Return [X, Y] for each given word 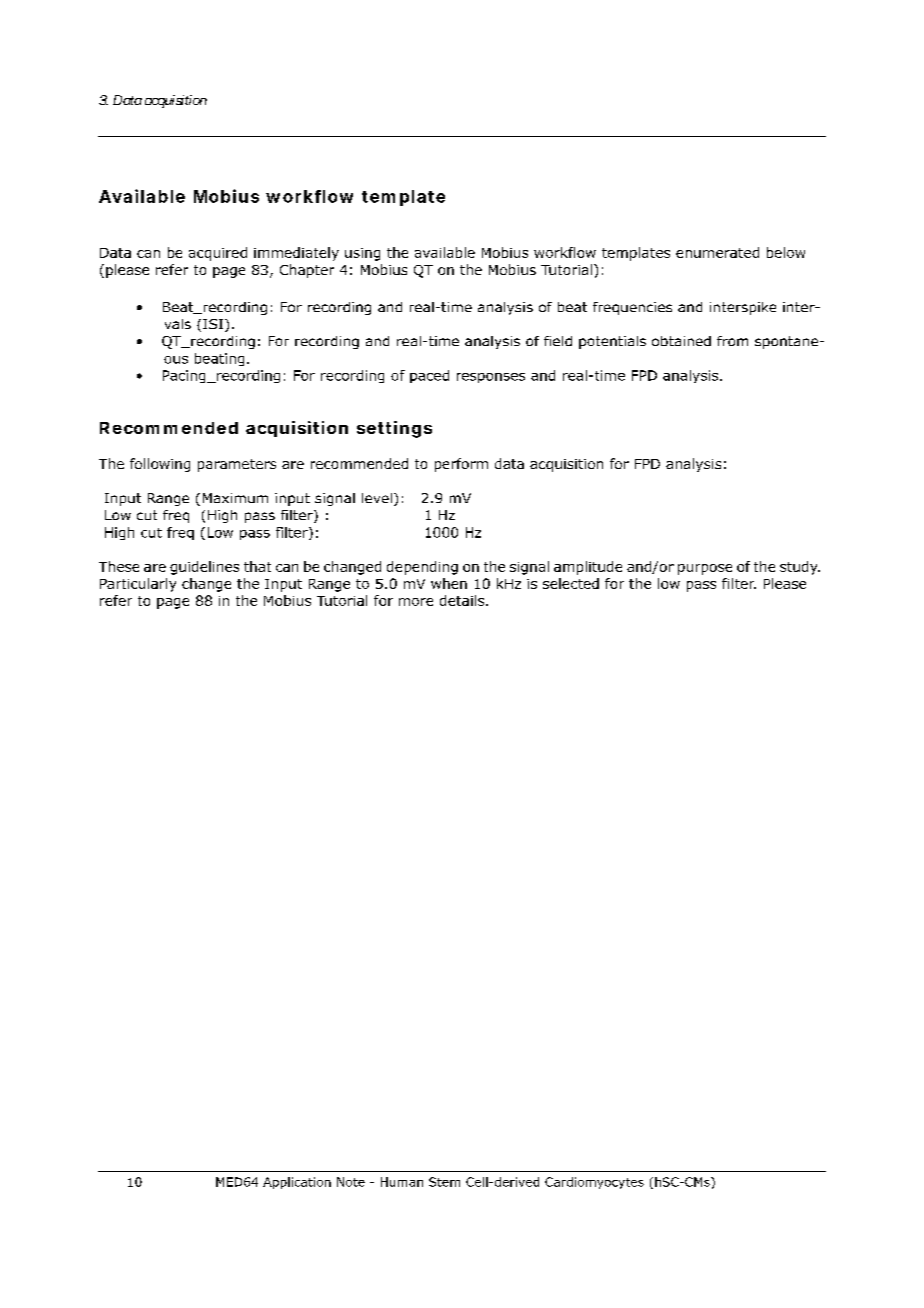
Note [351, 1182]
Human [402, 1182]
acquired [218, 254]
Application [297, 1183]
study [800, 568]
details [463, 600]
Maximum [235, 498]
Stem [444, 1182]
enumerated [717, 252]
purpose [705, 569]
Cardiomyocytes [594, 1183]
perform [461, 465]
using [362, 254]
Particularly [138, 585]
